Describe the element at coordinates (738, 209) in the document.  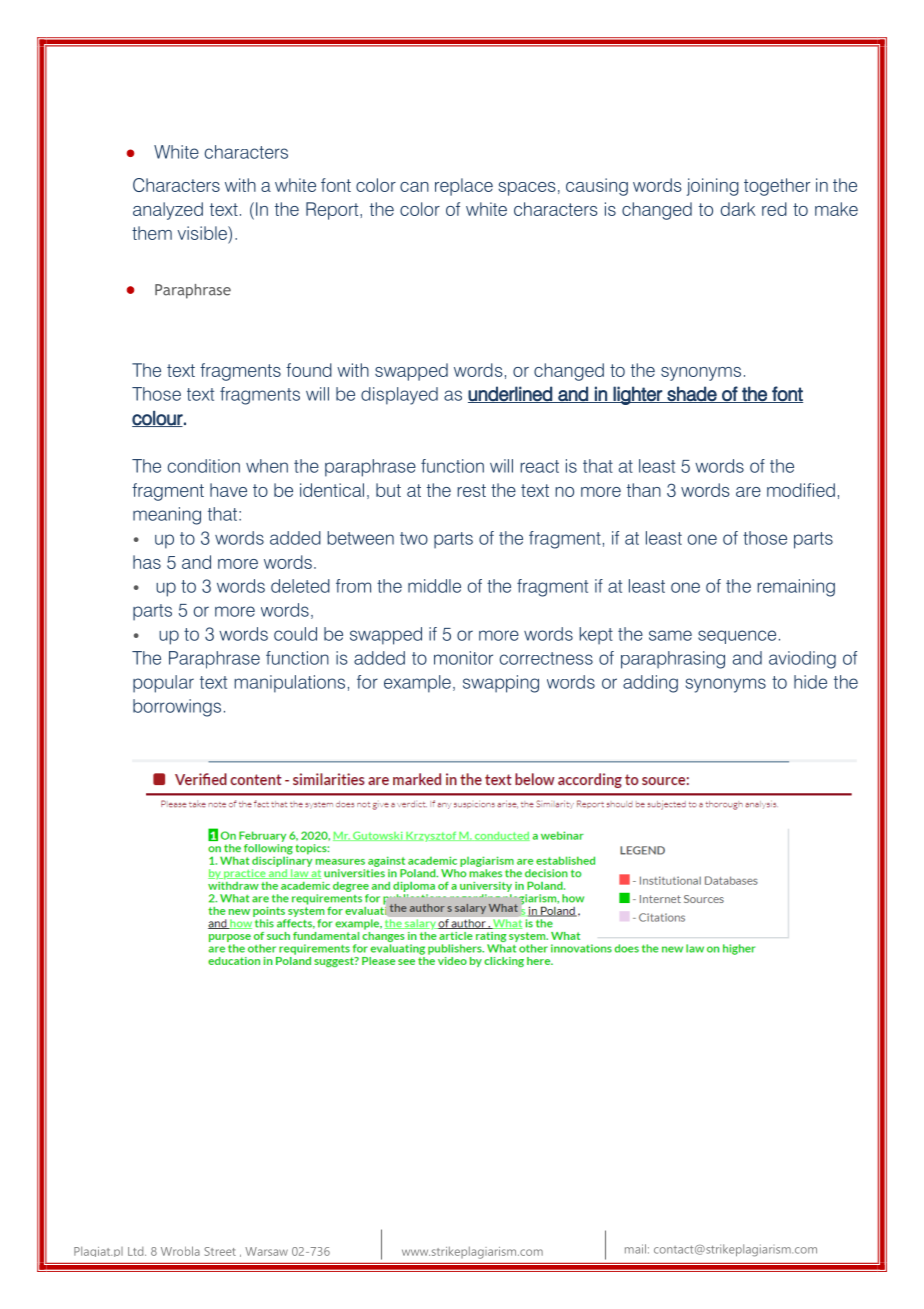
I see `dark` at that location.
